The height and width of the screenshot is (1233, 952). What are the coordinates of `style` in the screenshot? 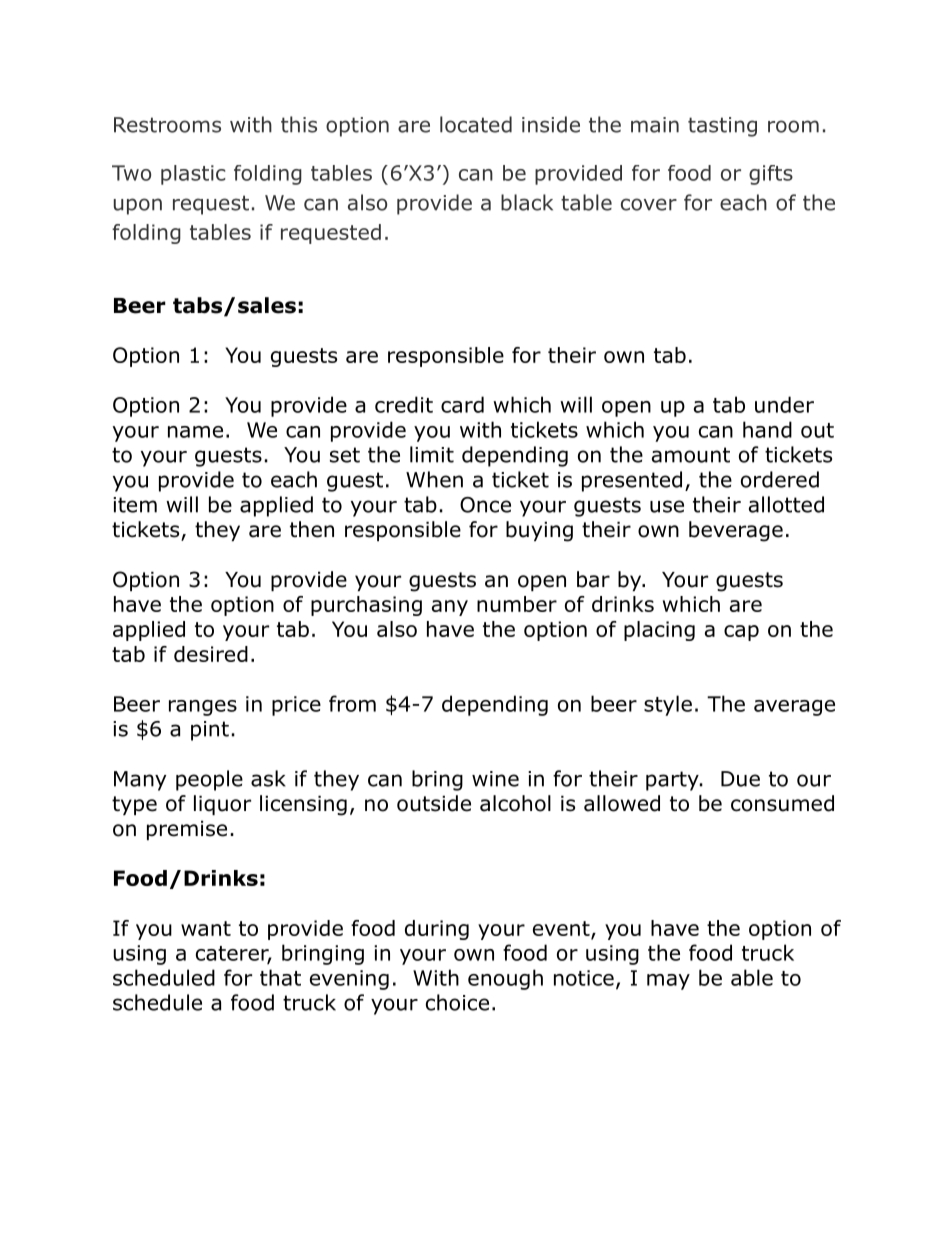 It's located at (668, 705).
